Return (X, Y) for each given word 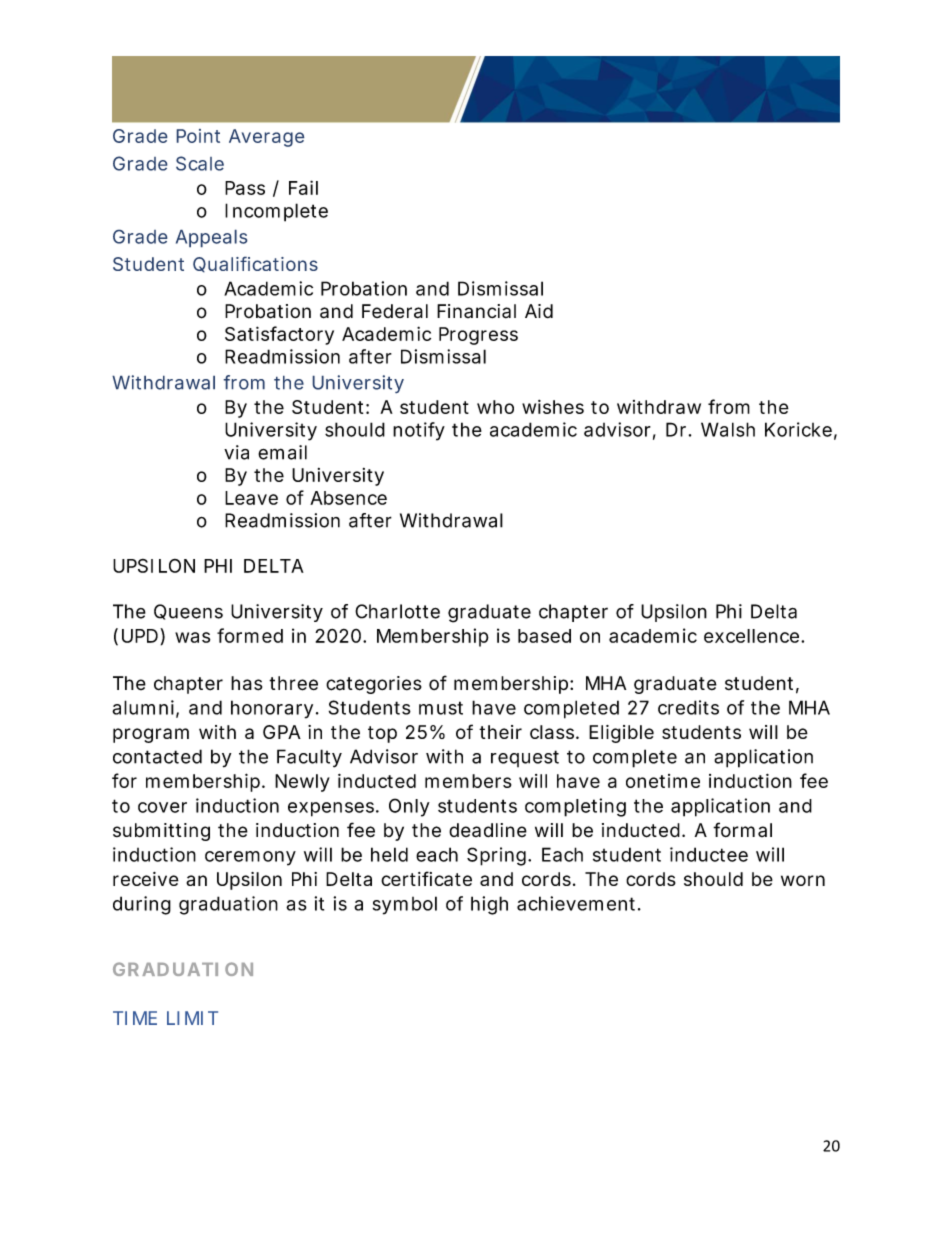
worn (803, 880)
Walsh (728, 429)
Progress (478, 336)
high (489, 905)
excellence (751, 636)
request (525, 758)
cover (162, 807)
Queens (188, 612)
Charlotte (397, 611)
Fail (303, 187)
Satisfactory (279, 335)
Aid (539, 311)
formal (742, 829)
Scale (200, 163)
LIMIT (192, 1018)
